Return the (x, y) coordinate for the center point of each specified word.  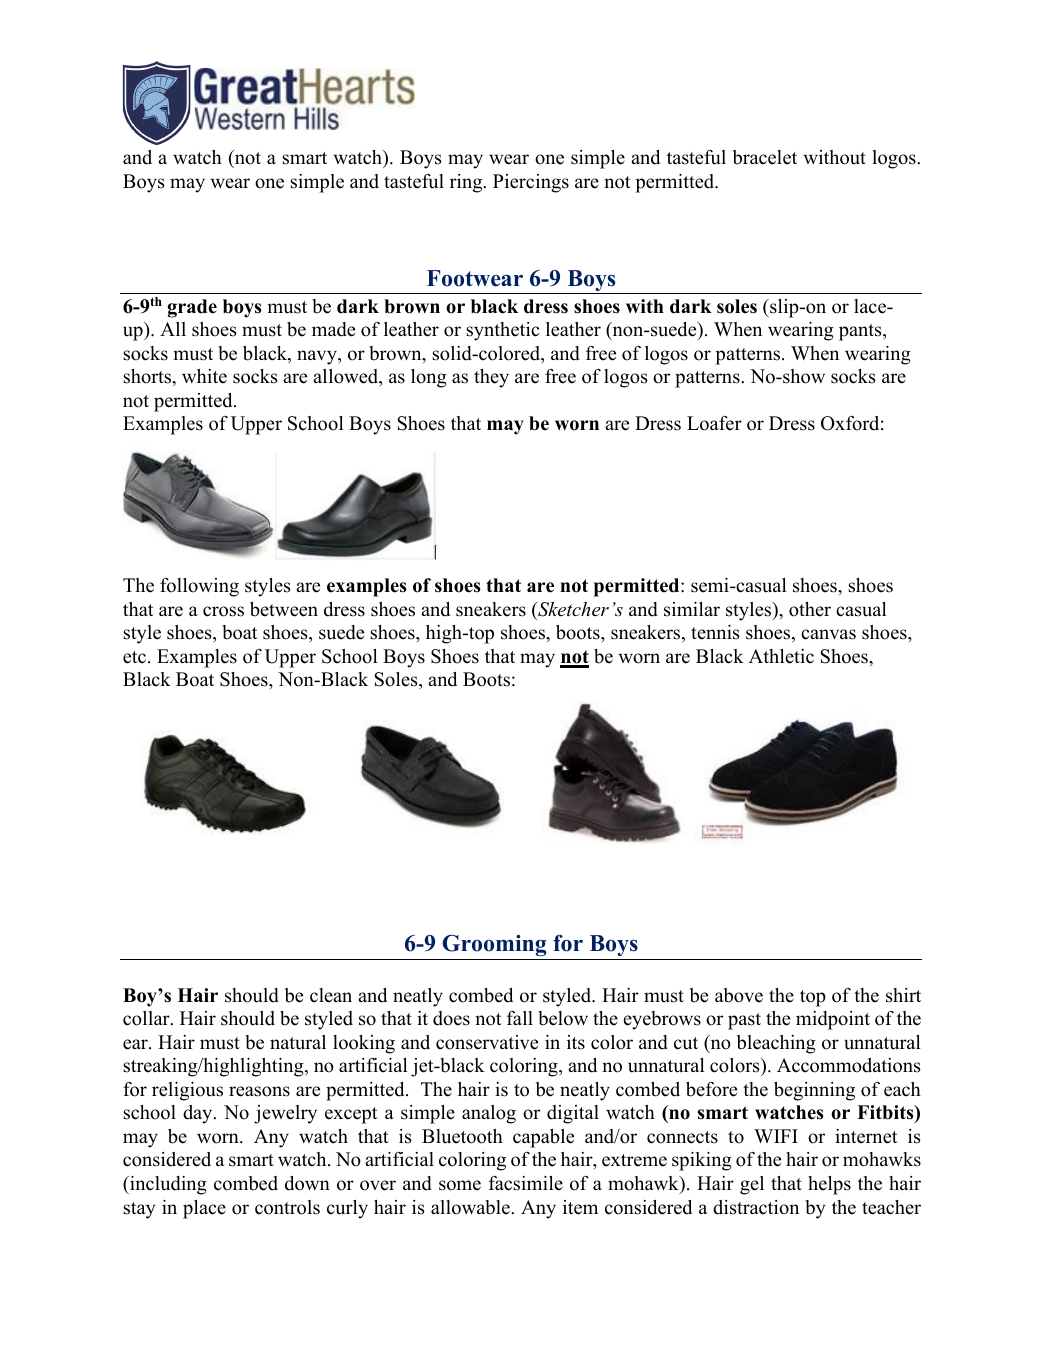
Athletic (781, 656)
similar (692, 609)
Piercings (531, 183)
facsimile (526, 1183)
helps (829, 1185)
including (167, 1185)
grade (192, 308)
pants (861, 332)
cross (223, 611)
